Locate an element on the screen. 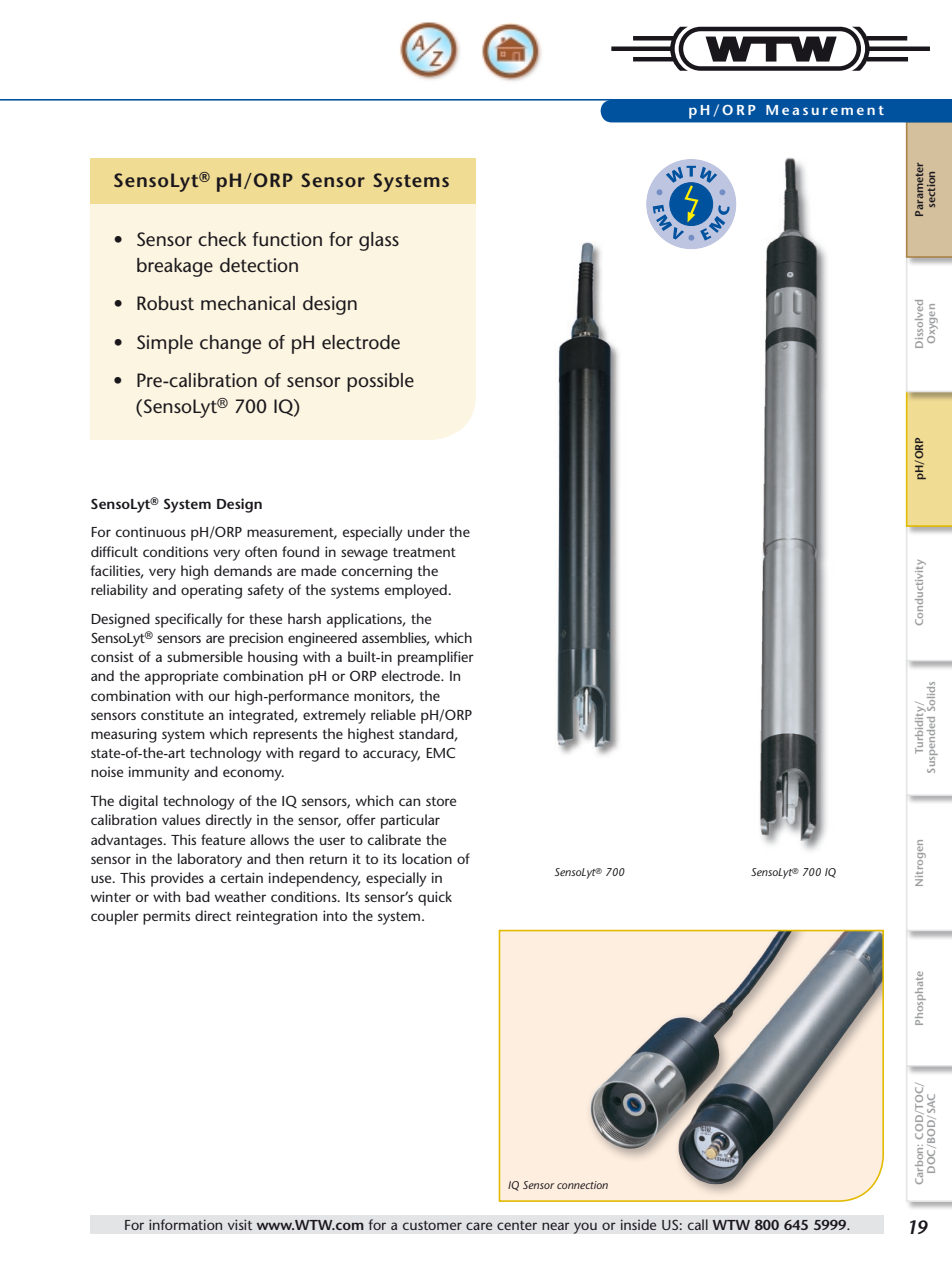  glass is located at coordinates (379, 241).
